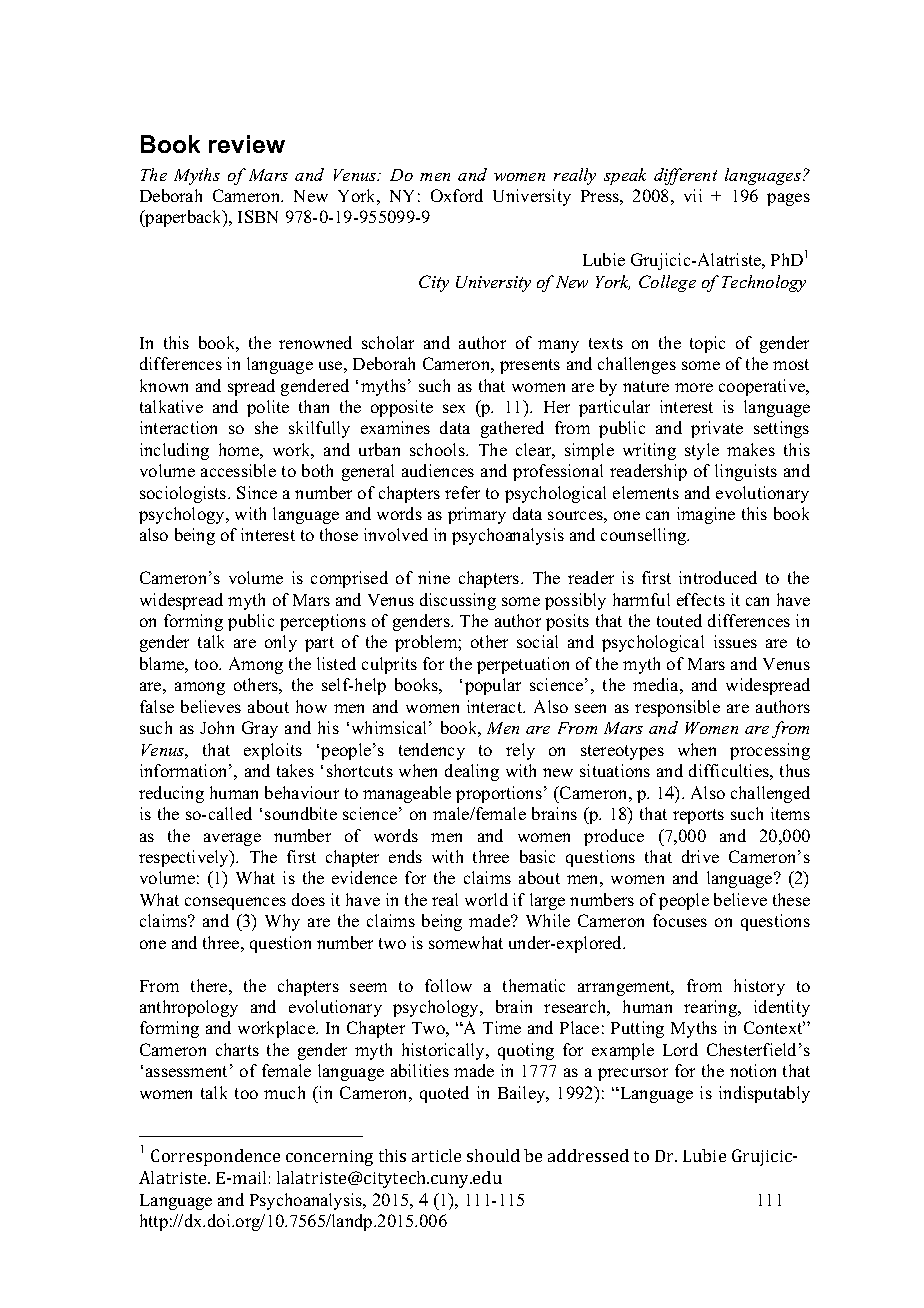 The height and width of the image is (1308, 924). Describe the element at coordinates (281, 643) in the image. I see `only` at that location.
